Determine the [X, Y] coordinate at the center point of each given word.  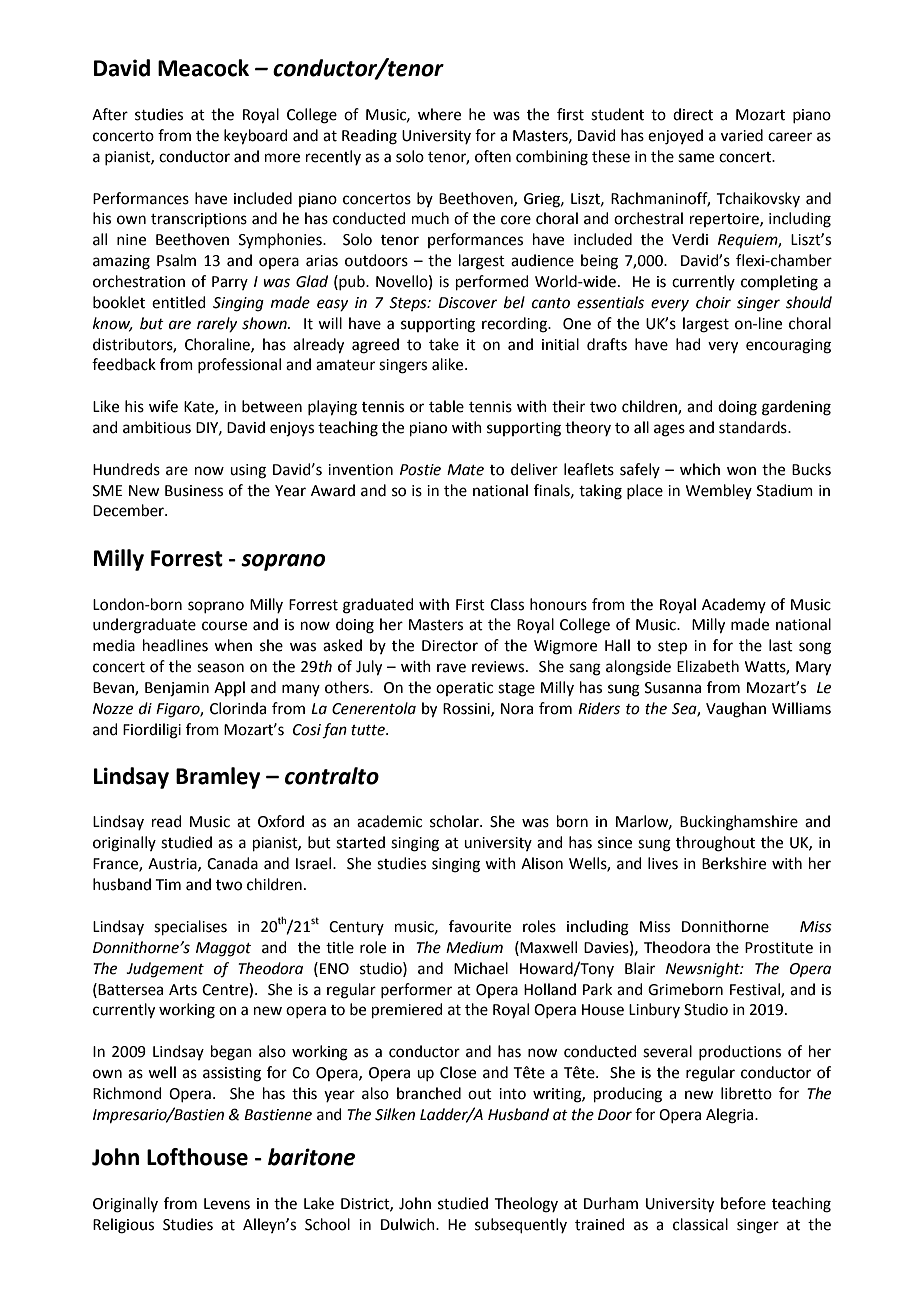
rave [451, 668]
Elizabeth [708, 666]
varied [742, 135]
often [493, 156]
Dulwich [409, 1224]
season [220, 668]
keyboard [256, 137]
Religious [123, 1226]
